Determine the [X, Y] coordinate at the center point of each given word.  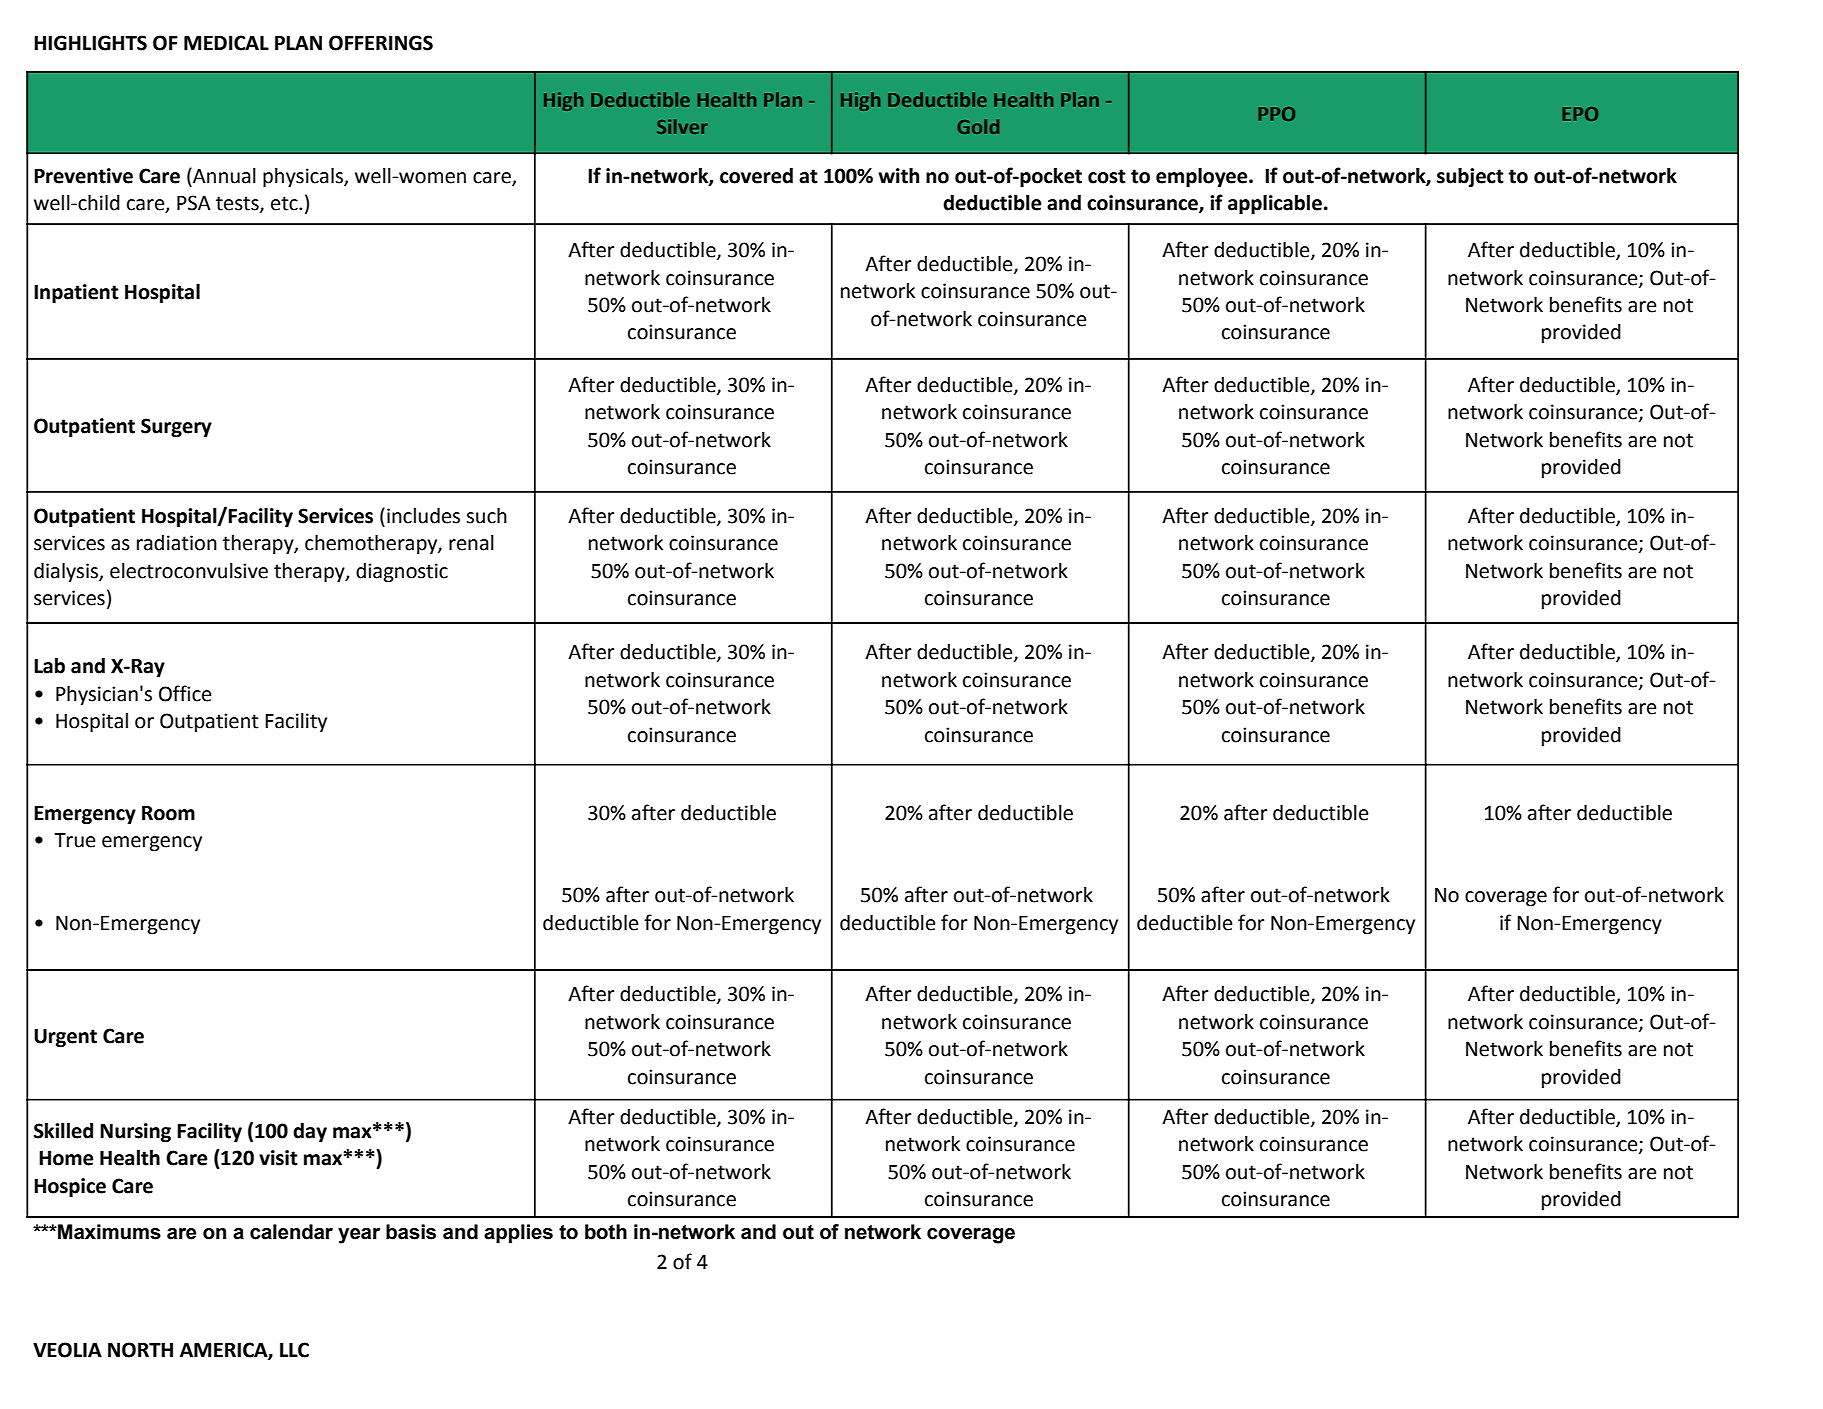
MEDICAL [226, 43]
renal [471, 543]
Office [185, 693]
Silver [682, 126]
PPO [1277, 114]
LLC [294, 1350]
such [486, 516]
